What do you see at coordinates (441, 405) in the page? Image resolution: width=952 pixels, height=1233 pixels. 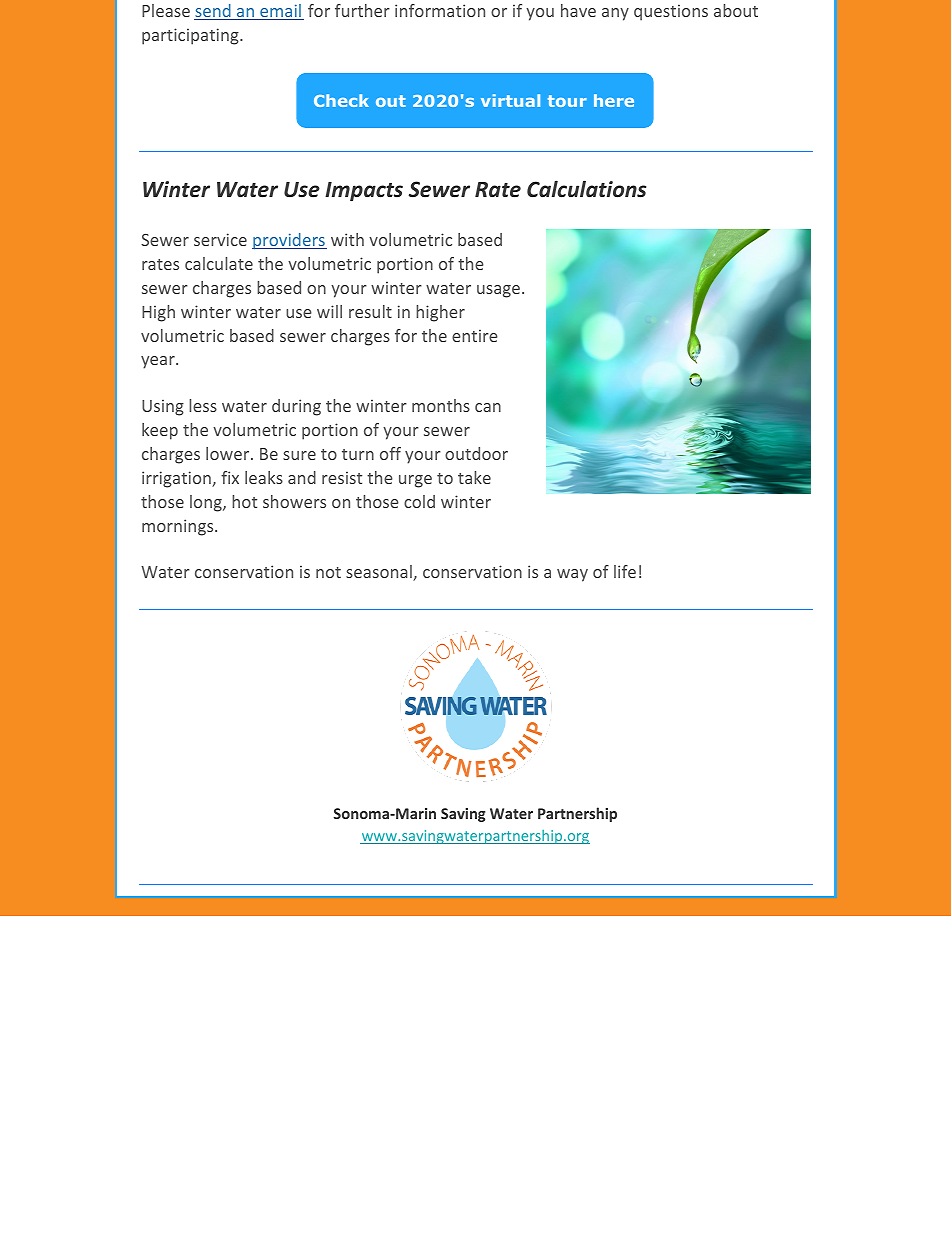 I see `months` at bounding box center [441, 405].
